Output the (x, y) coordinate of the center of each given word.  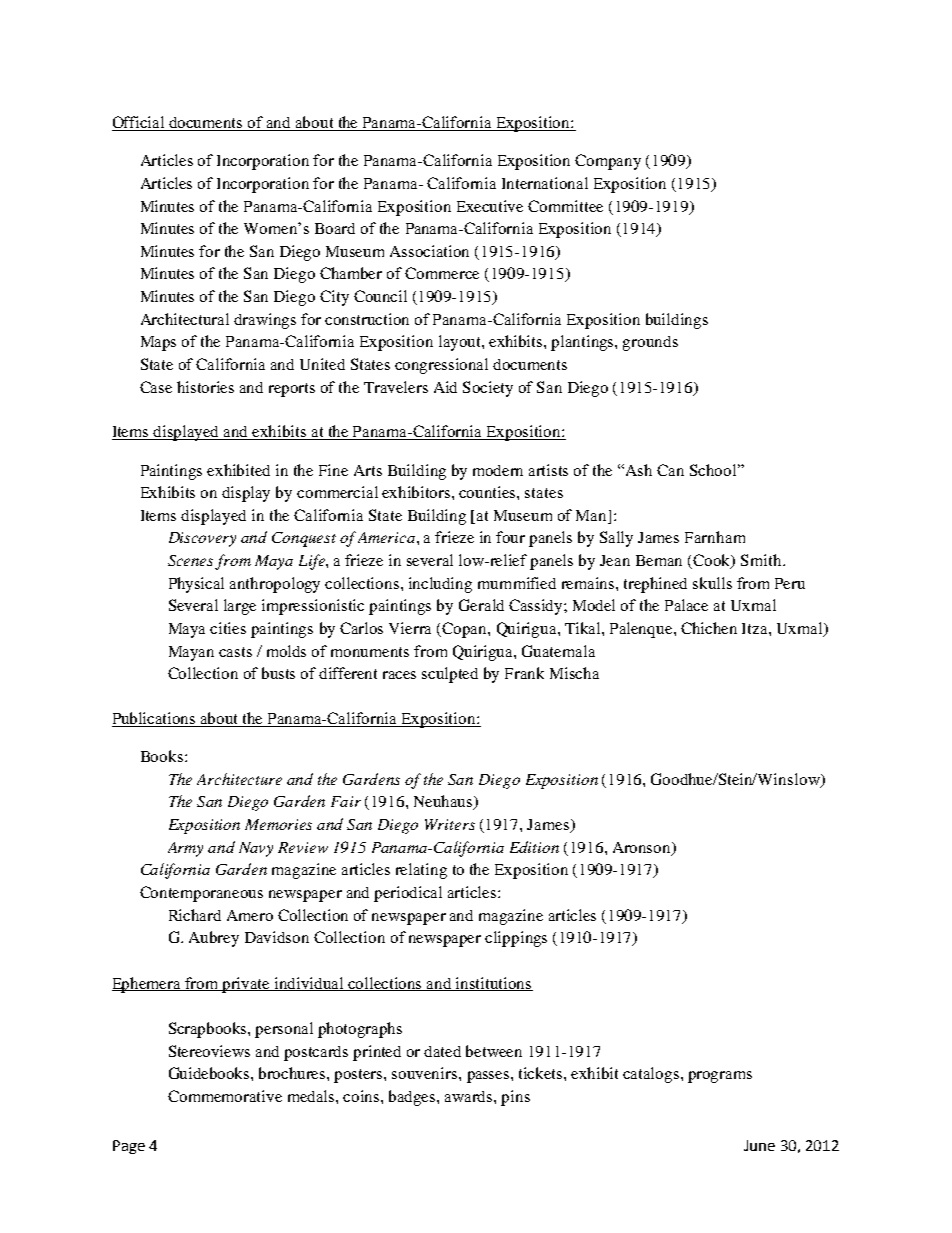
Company (608, 162)
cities (228, 628)
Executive (490, 206)
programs (720, 1077)
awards (470, 1096)
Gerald (481, 605)
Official (139, 123)
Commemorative (225, 1096)
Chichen (709, 628)
